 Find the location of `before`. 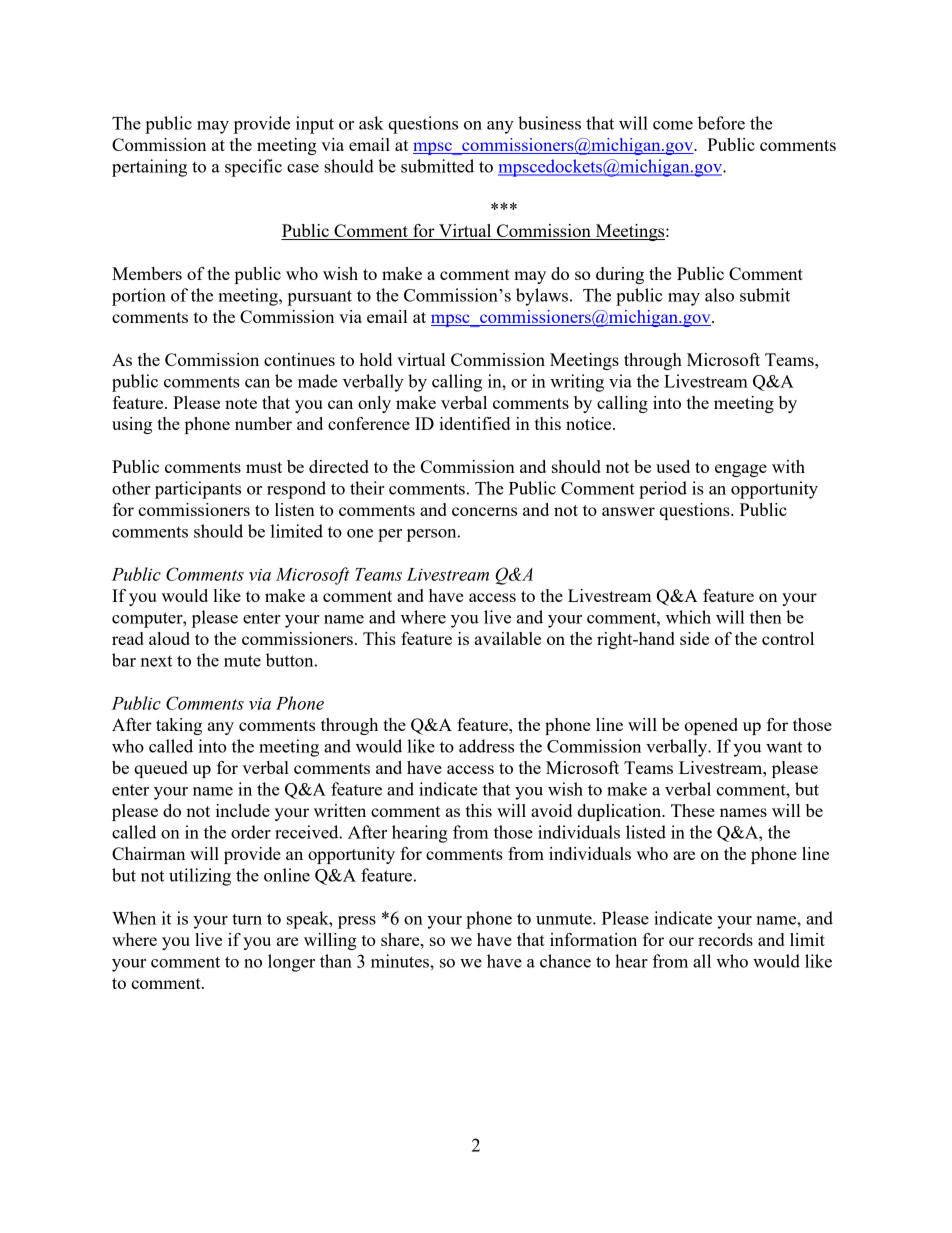

before is located at coordinates (721, 123).
